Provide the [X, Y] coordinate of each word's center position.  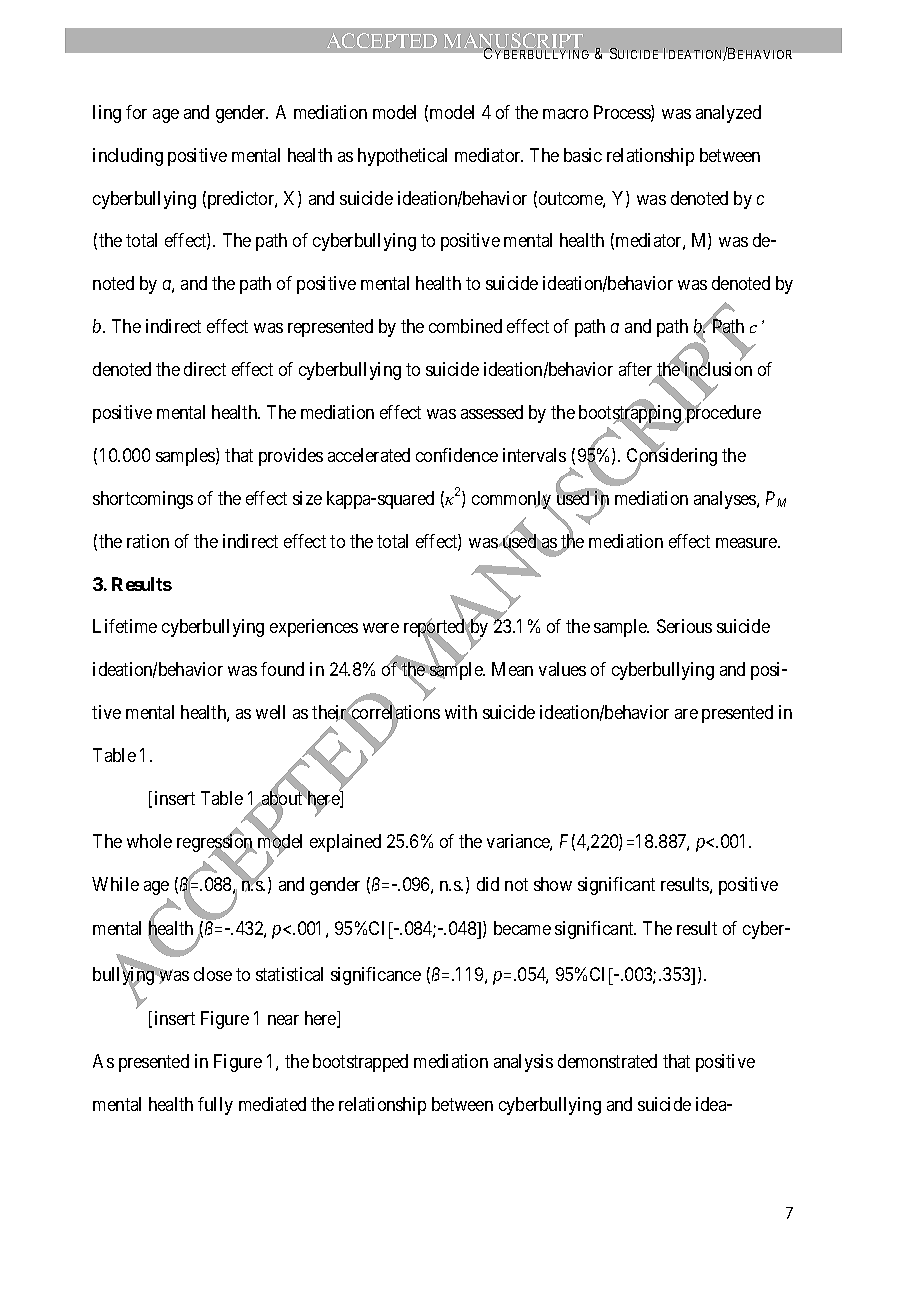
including [128, 157]
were [381, 628]
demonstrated [607, 1061]
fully [215, 1106]
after [637, 370]
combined [465, 326]
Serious [684, 626]
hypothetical [402, 157]
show [553, 884]
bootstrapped [360, 1063]
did [488, 884]
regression [216, 844]
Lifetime [125, 626]
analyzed [728, 114]
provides [291, 457]
